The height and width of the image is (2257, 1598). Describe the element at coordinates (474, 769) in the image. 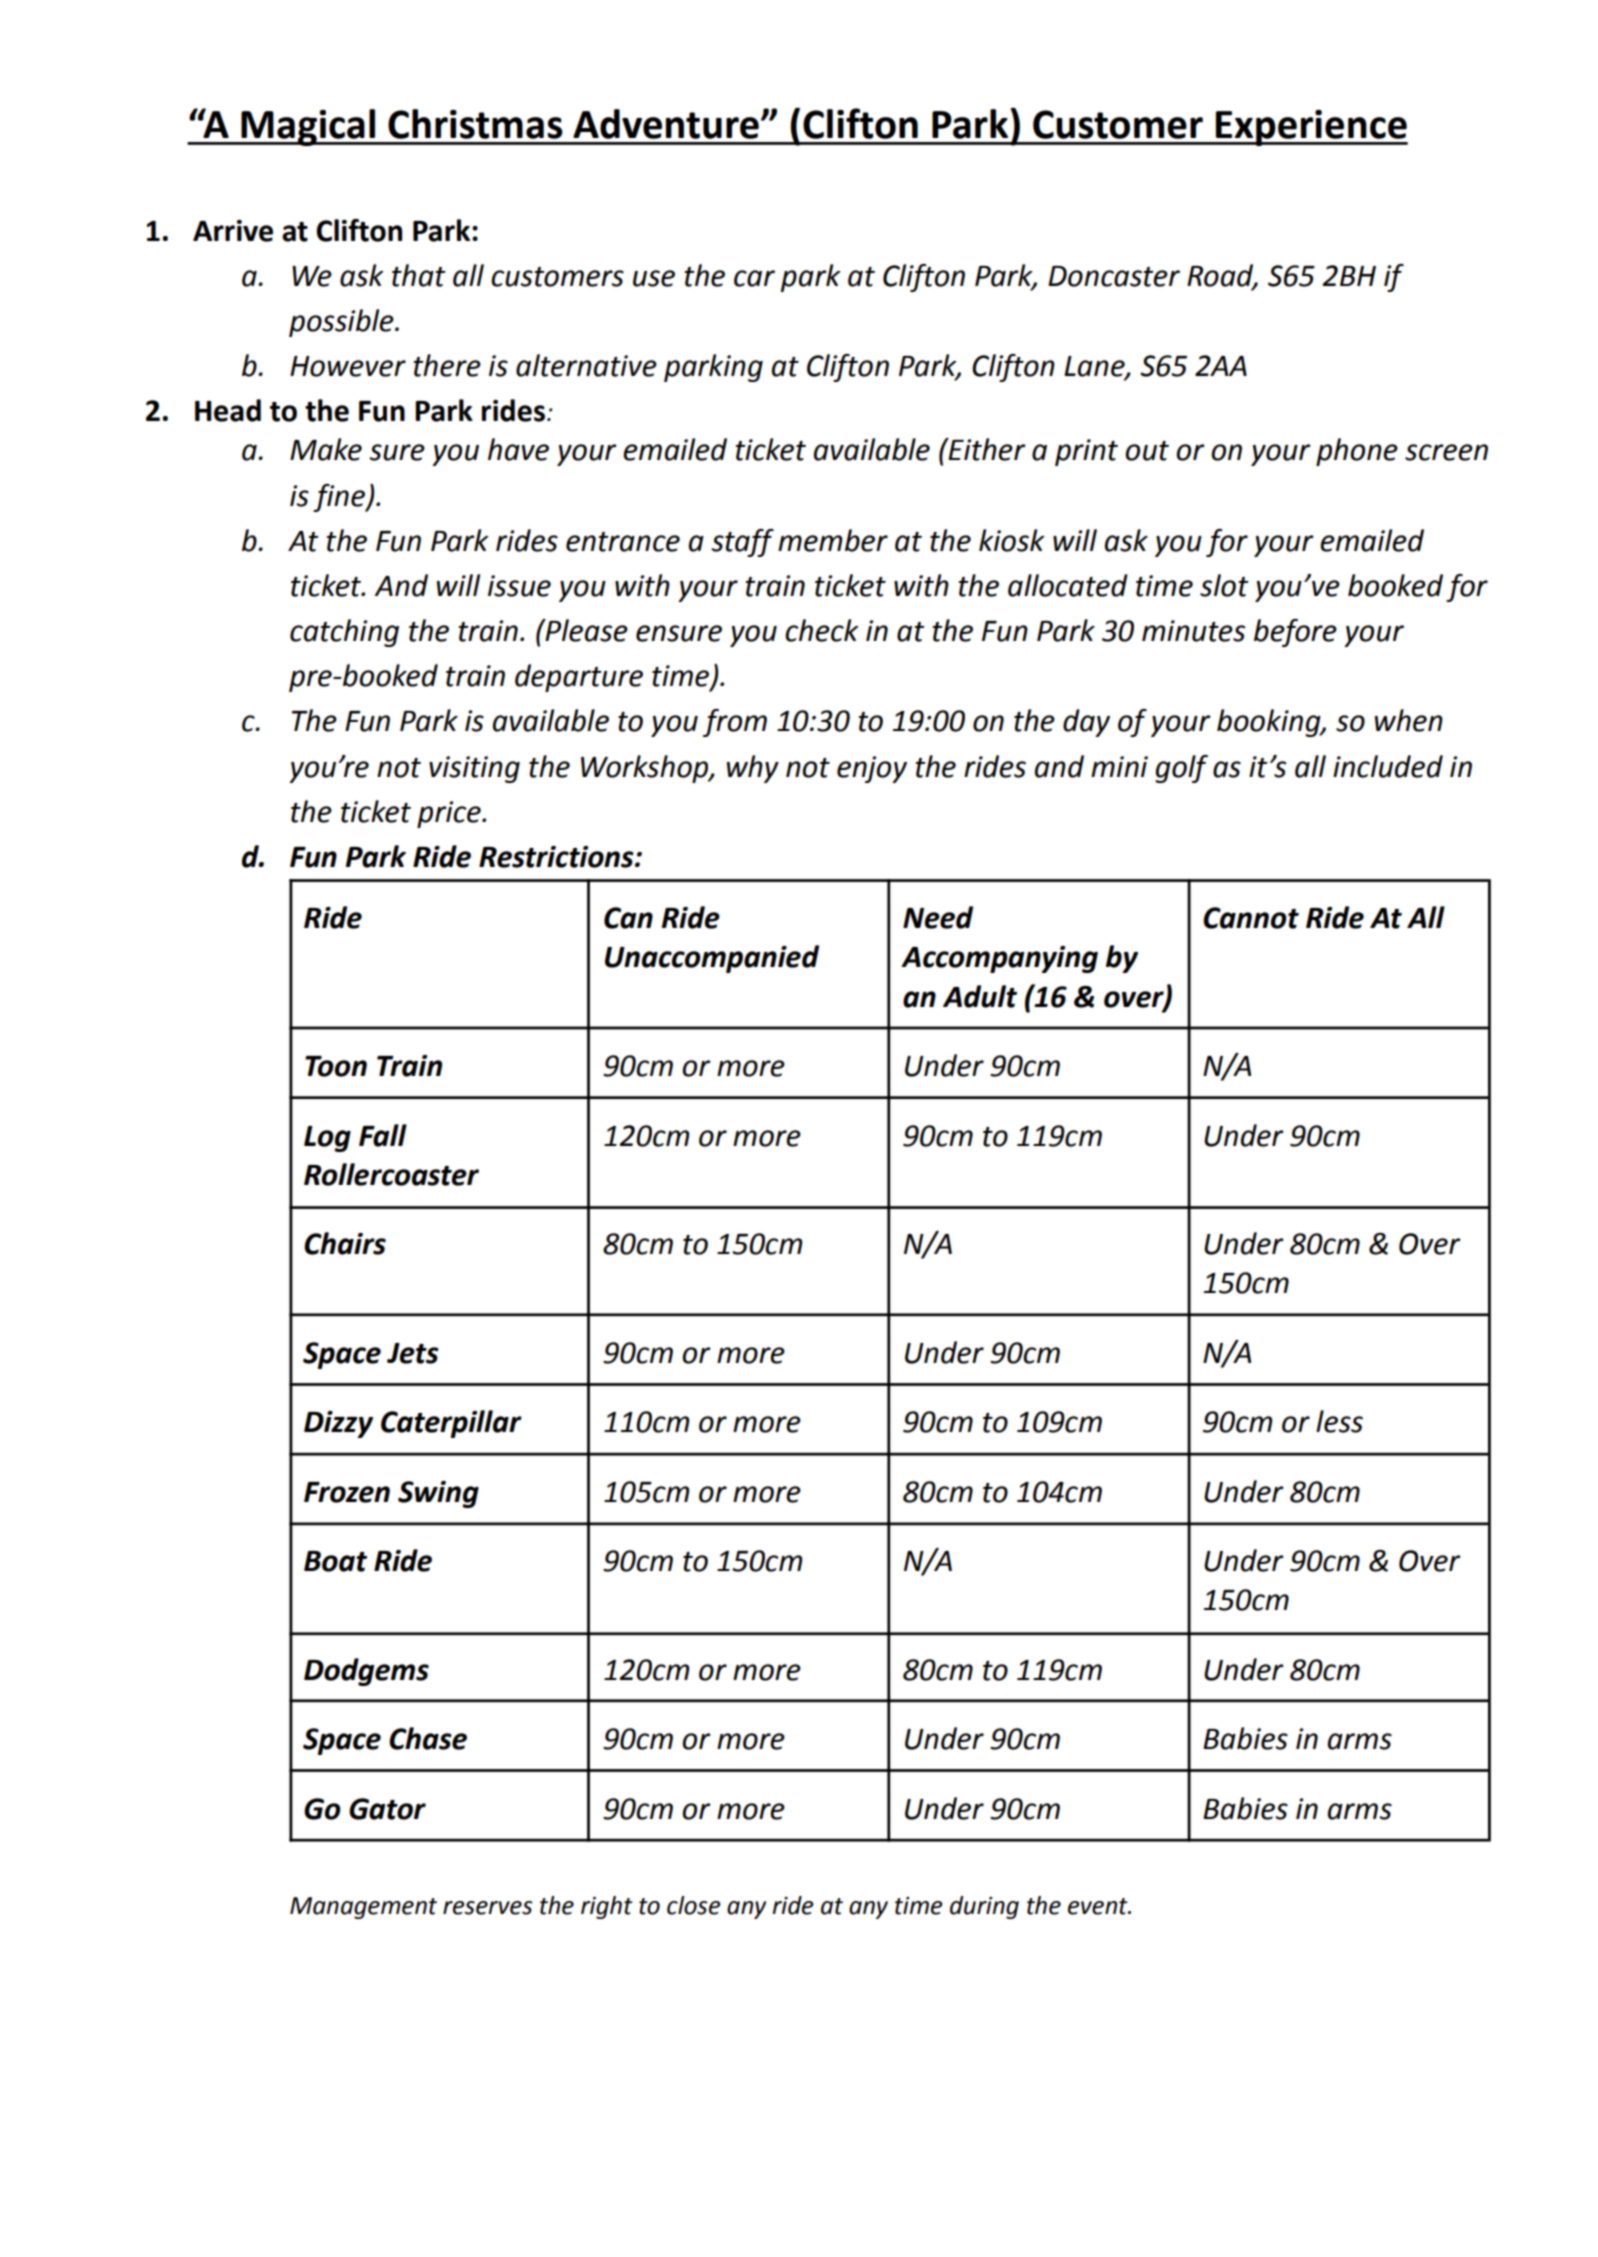

I see `visiting` at that location.
